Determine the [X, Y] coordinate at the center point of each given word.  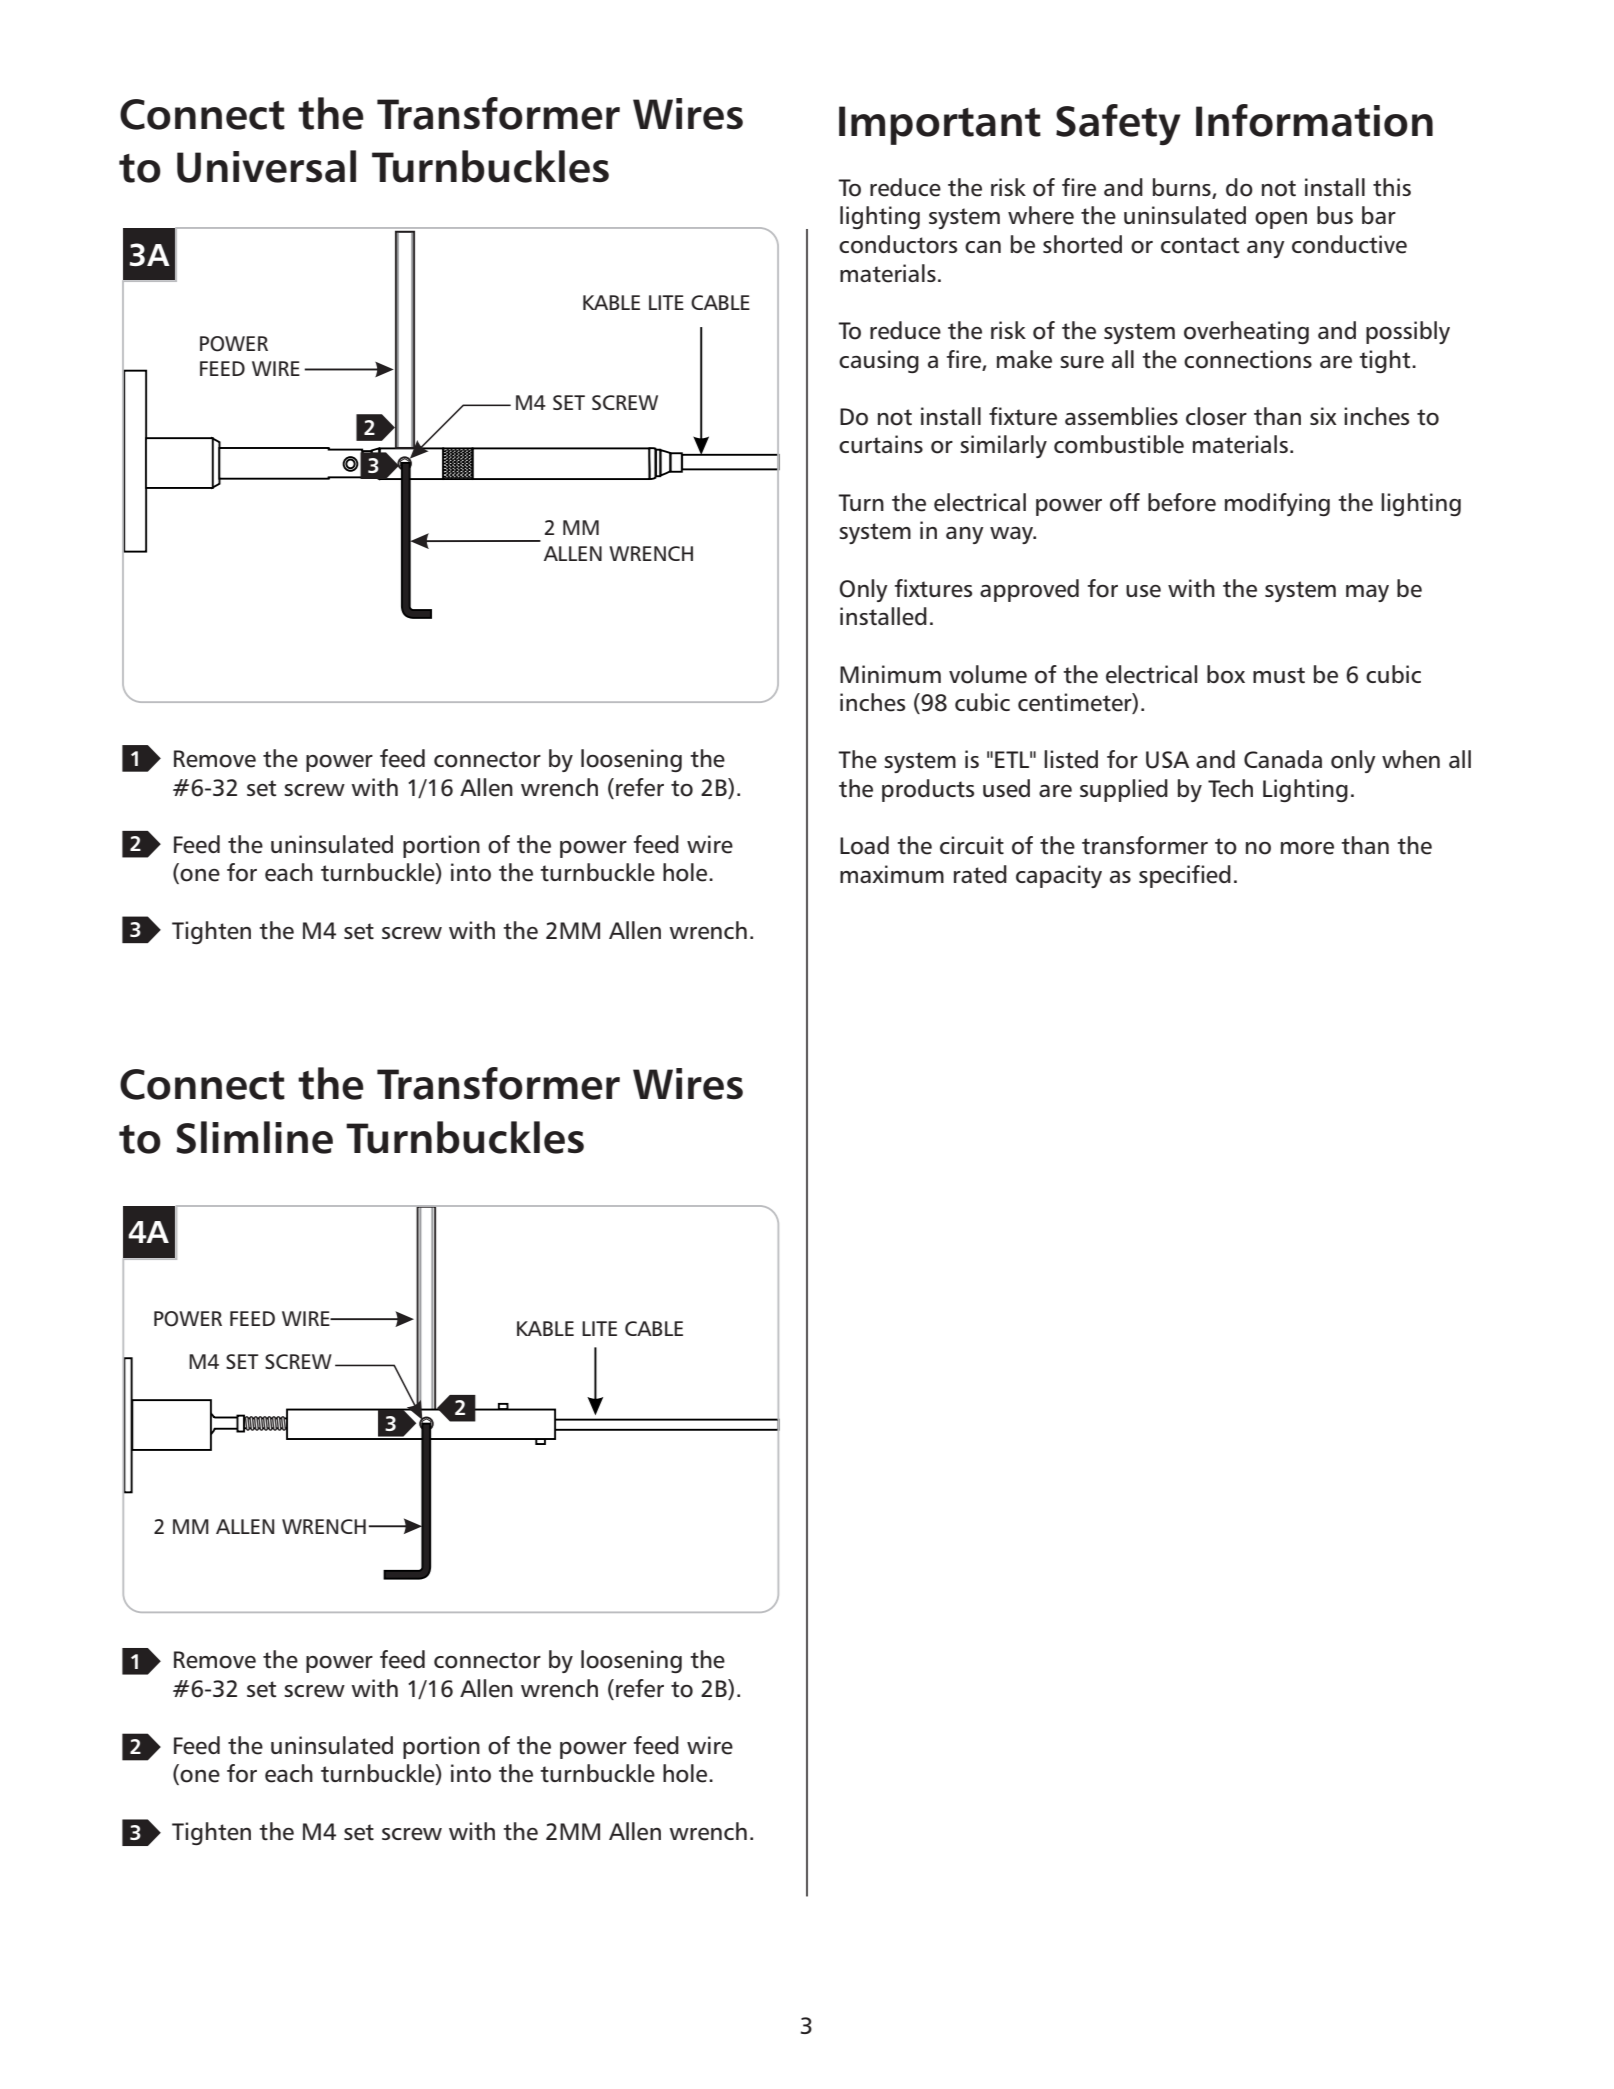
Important [940, 125]
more [1307, 848]
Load [864, 845]
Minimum [890, 674]
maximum [892, 874]
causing [879, 361]
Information [1314, 120]
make [1024, 359]
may [1367, 593]
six [1323, 416]
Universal [266, 166]
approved [1029, 590]
